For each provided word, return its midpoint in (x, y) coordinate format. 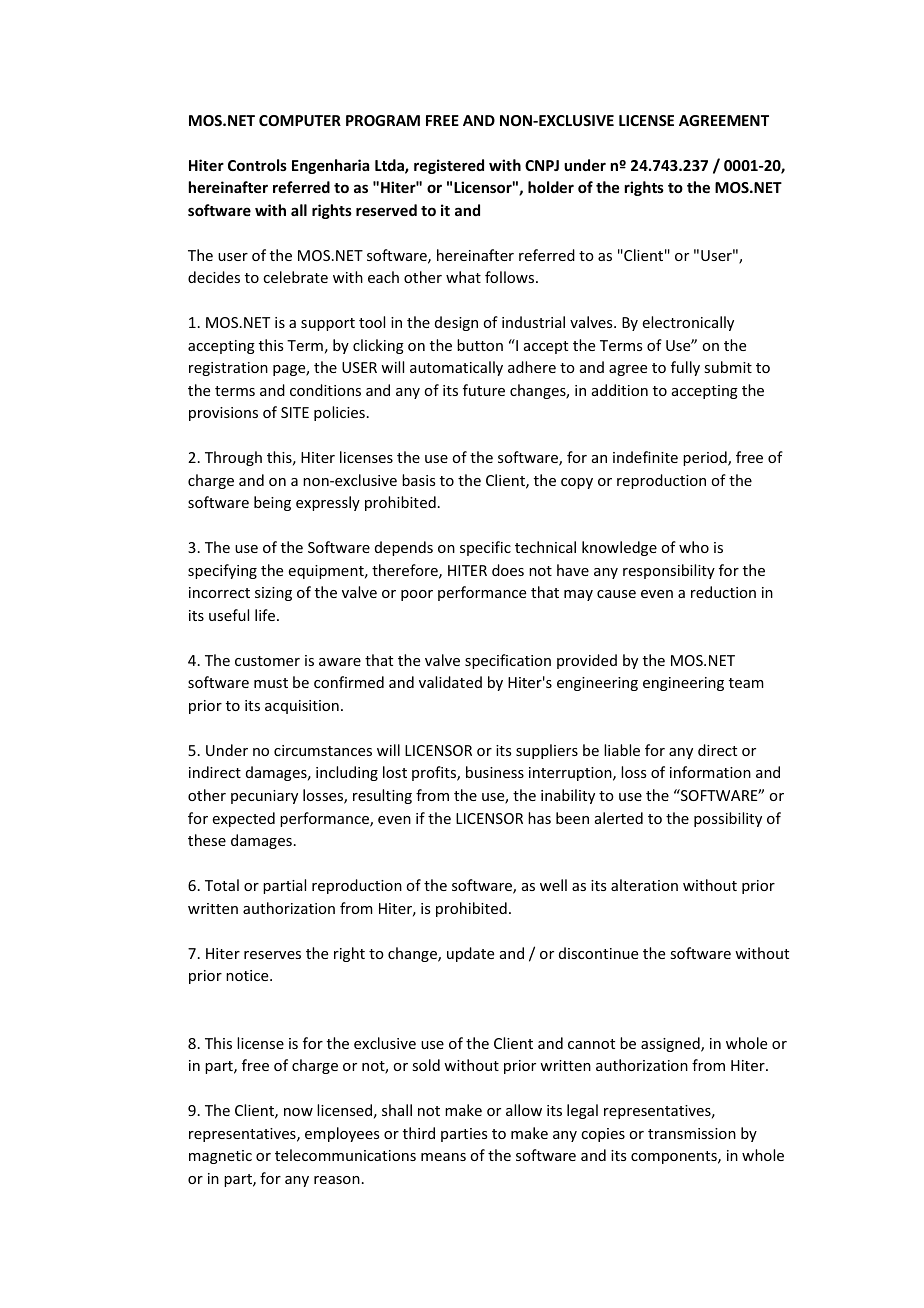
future (484, 390)
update (470, 954)
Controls (257, 165)
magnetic (220, 1157)
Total (222, 885)
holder (551, 187)
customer (267, 661)
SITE (295, 412)
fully (685, 368)
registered (449, 166)
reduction (723, 592)
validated (450, 682)
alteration (644, 885)
